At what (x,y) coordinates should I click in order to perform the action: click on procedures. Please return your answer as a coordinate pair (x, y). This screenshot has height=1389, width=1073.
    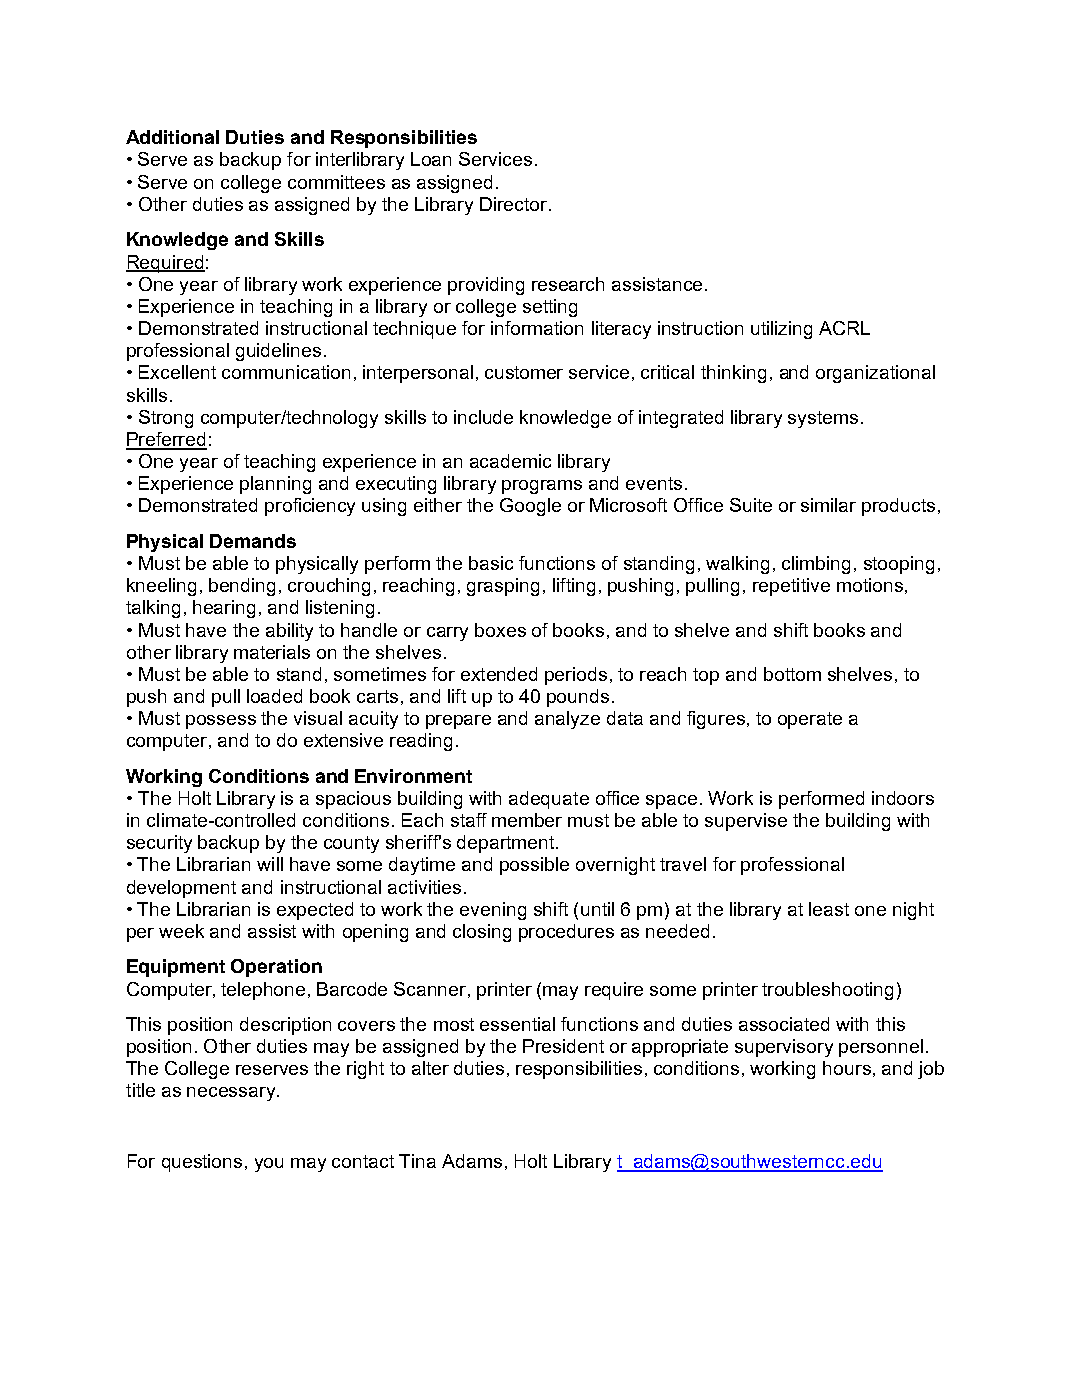
    Looking at the image, I should click on (566, 933).
